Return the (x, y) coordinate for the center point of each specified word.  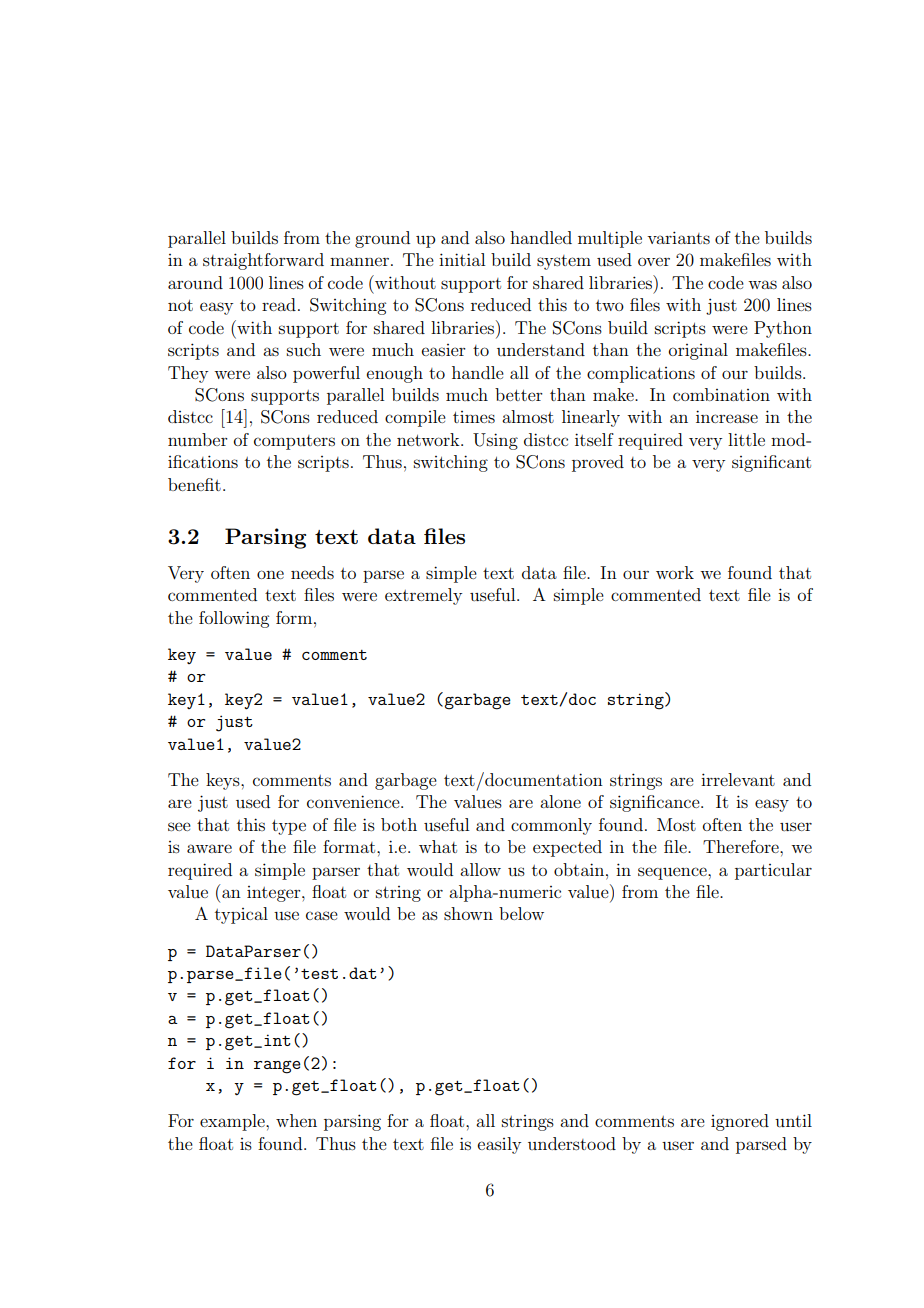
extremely (423, 596)
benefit (194, 484)
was (762, 284)
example (233, 1122)
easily (499, 1145)
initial (462, 259)
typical (241, 915)
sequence (673, 873)
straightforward (263, 261)
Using (495, 441)
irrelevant (738, 779)
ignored (740, 1122)
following (234, 619)
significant (771, 463)
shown (468, 913)
